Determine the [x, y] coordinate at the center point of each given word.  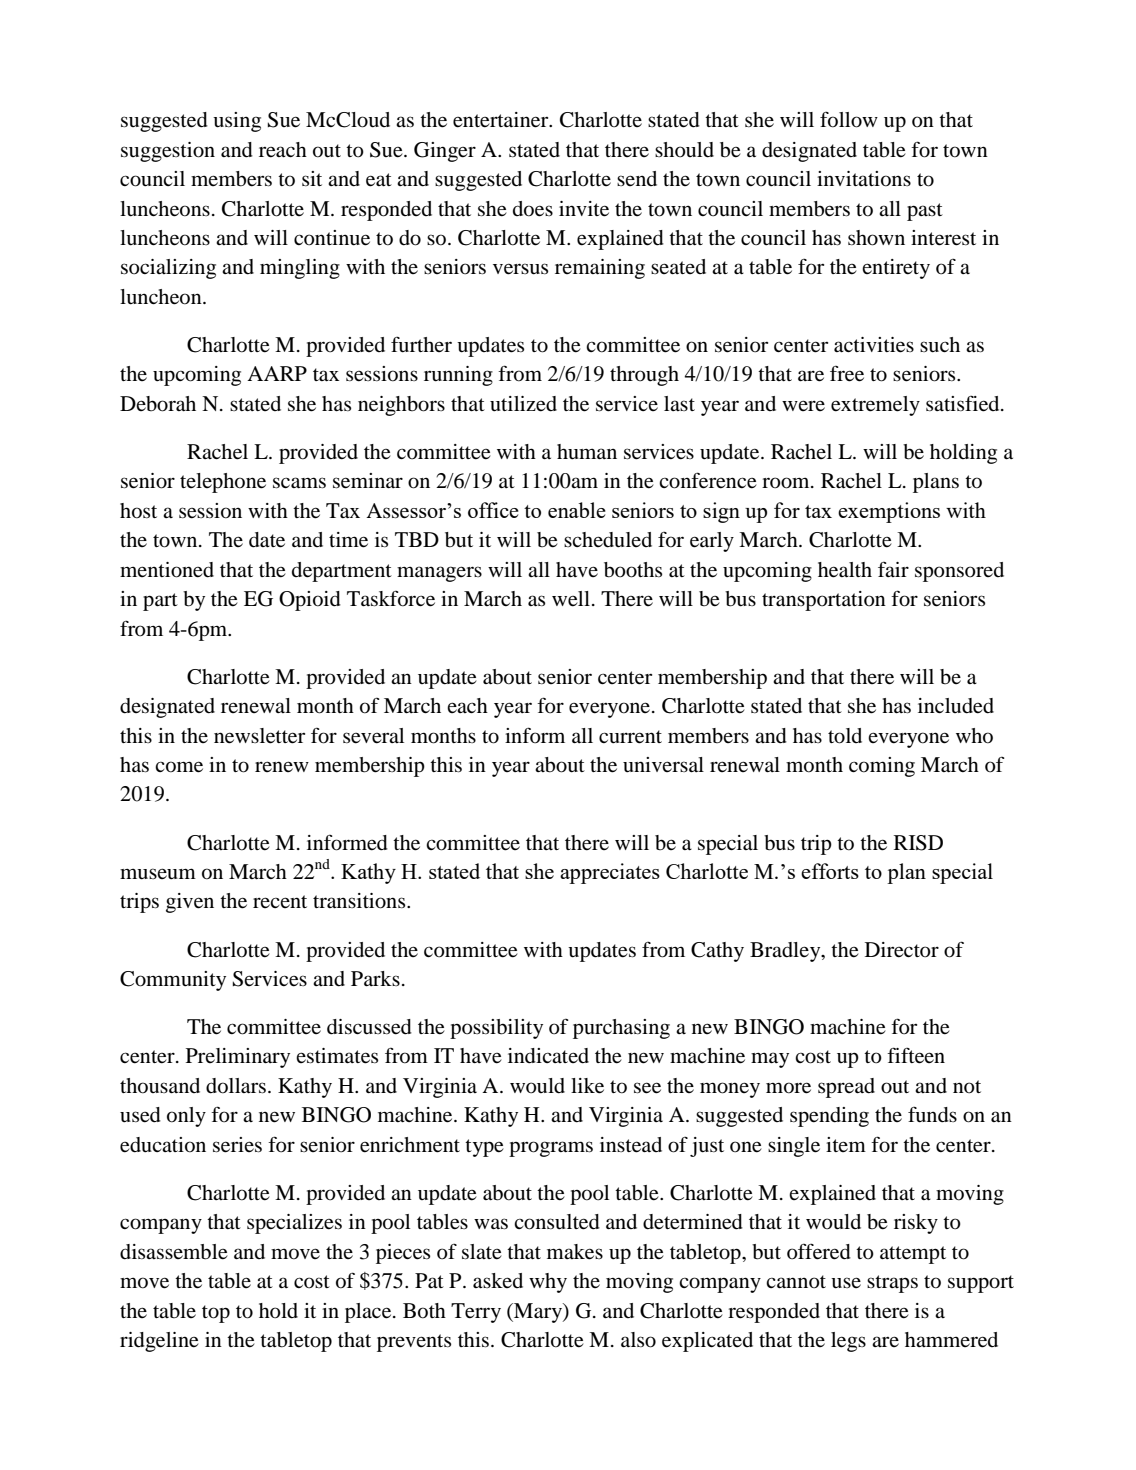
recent [280, 901]
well [571, 599]
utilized [523, 404]
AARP [277, 373]
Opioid [310, 601]
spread [846, 1088]
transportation [824, 601]
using [237, 122]
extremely [875, 406]
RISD [918, 843]
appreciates [610, 873]
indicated [548, 1056]
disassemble [174, 1252]
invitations [864, 179]
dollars [236, 1086]
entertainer [502, 120]
